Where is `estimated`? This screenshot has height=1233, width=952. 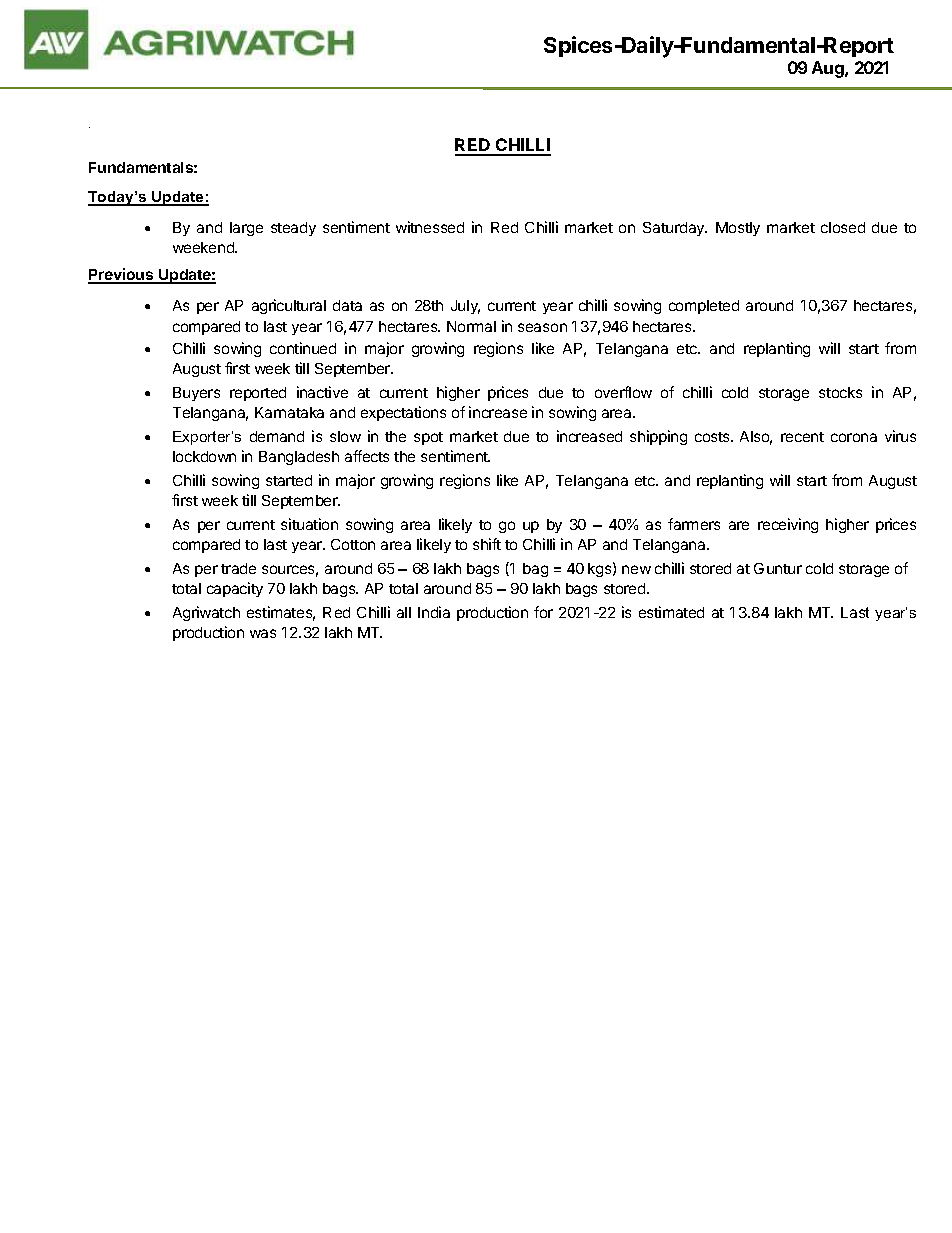 estimated is located at coordinates (671, 612).
